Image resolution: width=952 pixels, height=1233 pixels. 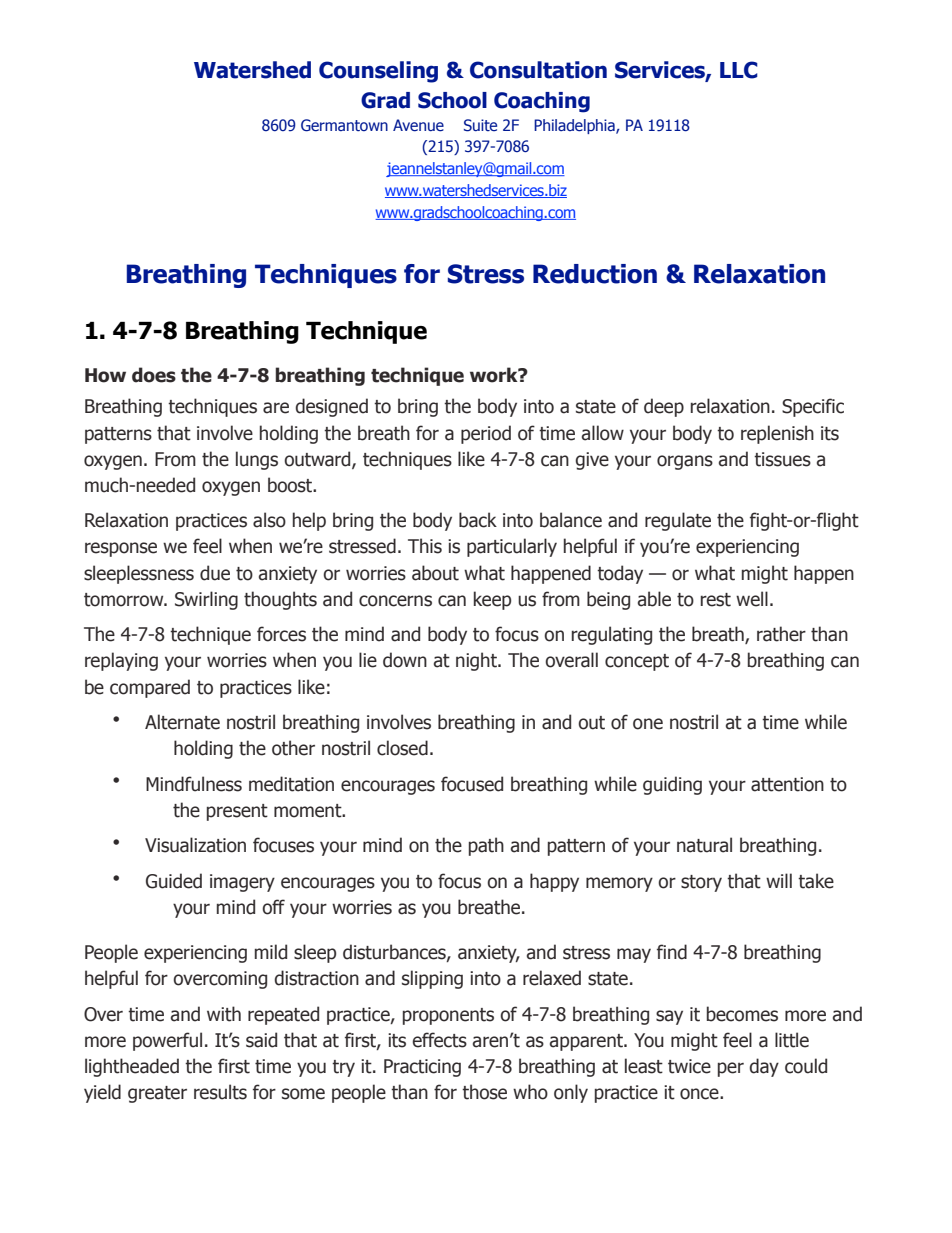 I want to click on Counseling, so click(x=378, y=72).
